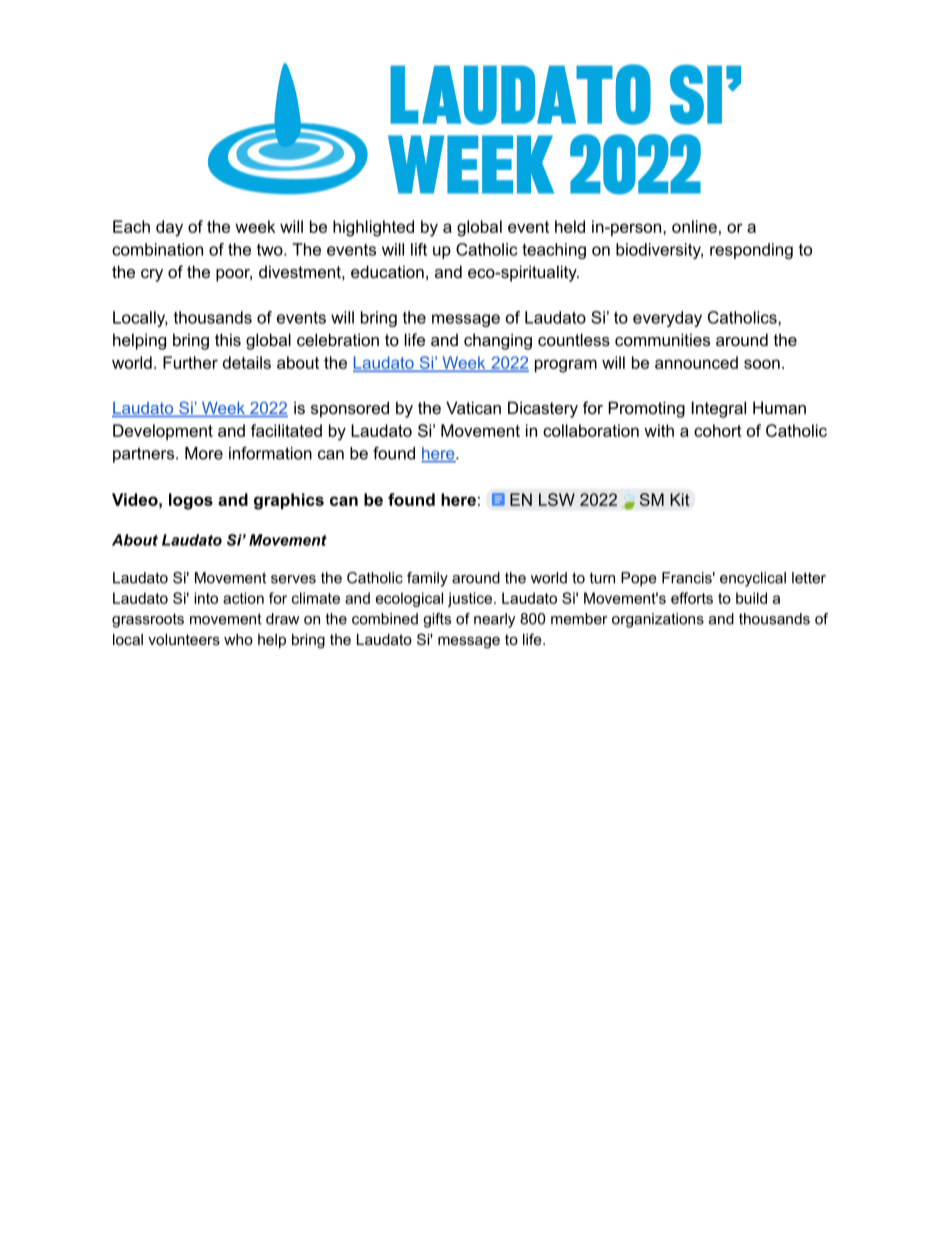  I want to click on communities, so click(662, 339).
